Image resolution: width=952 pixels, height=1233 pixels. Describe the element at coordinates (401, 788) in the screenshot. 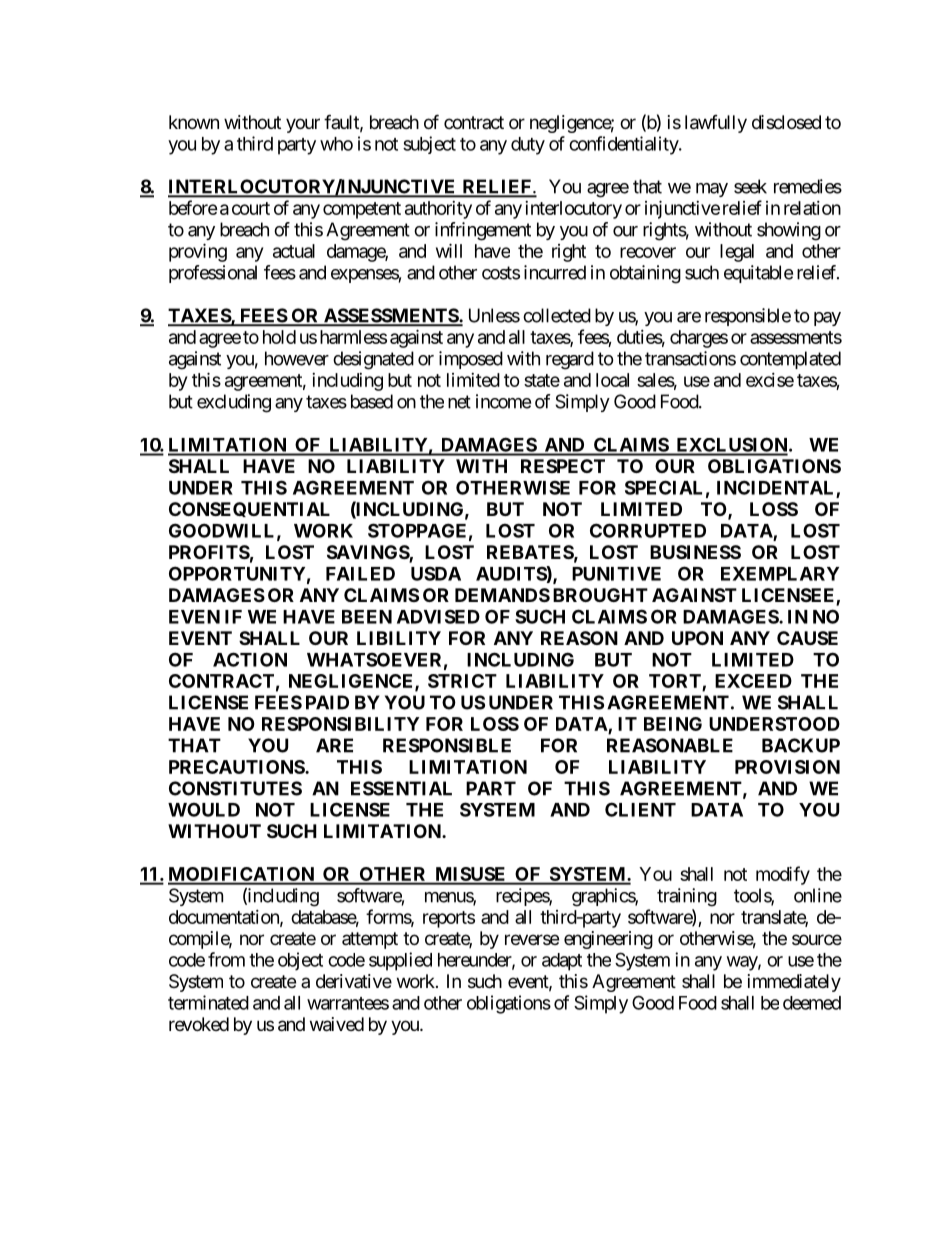

I see `ESSENTIAL` at that location.
